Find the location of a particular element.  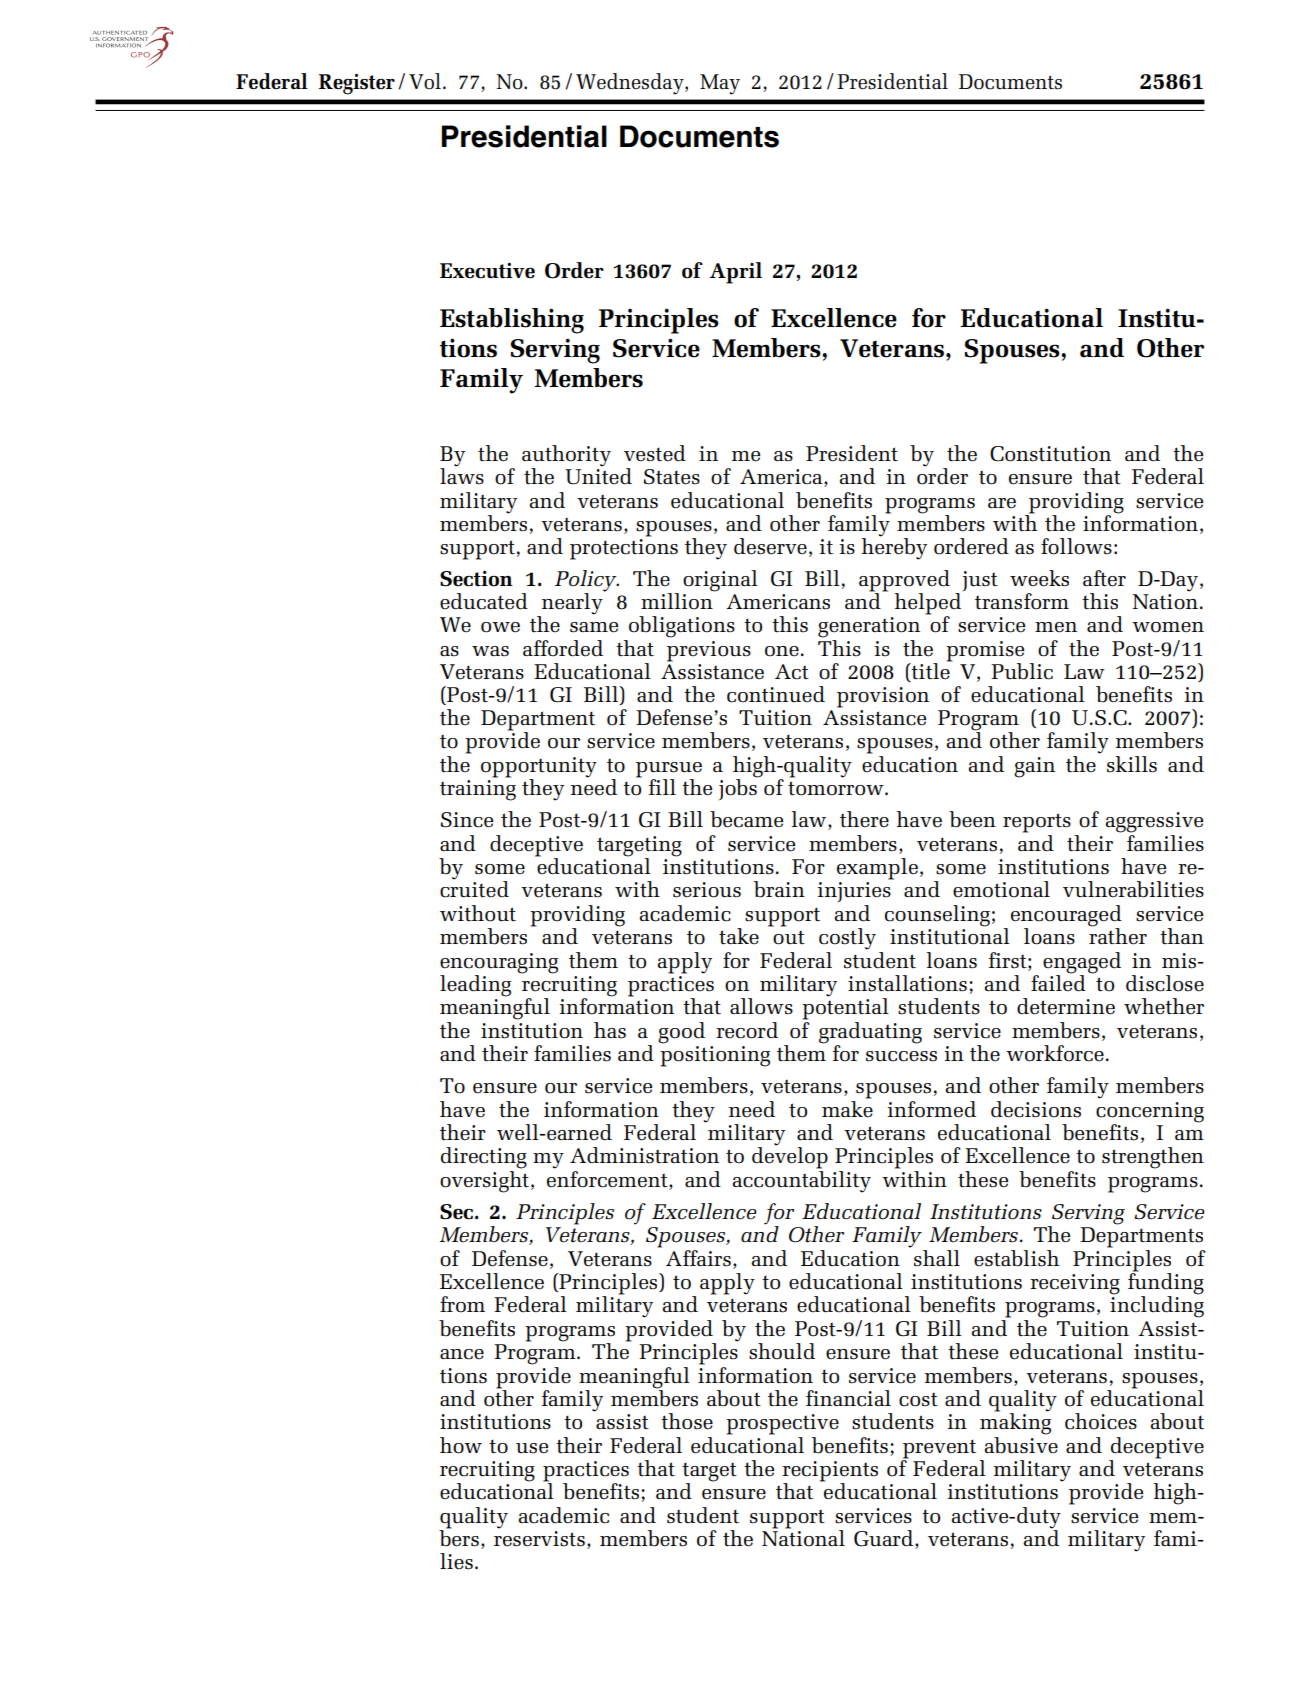

workforce is located at coordinates (1055, 1053).
